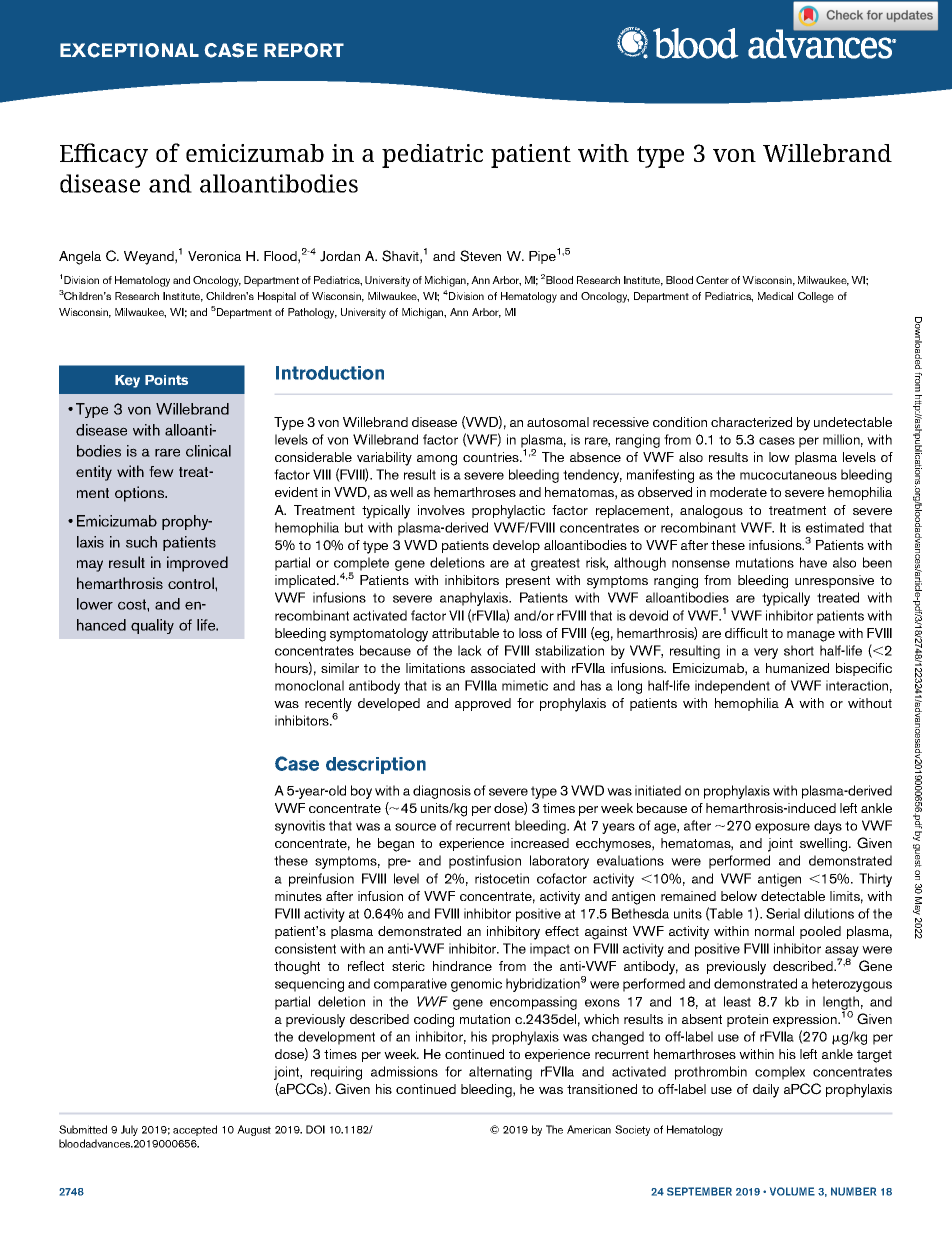  I want to click on Medical, so click(775, 296).
